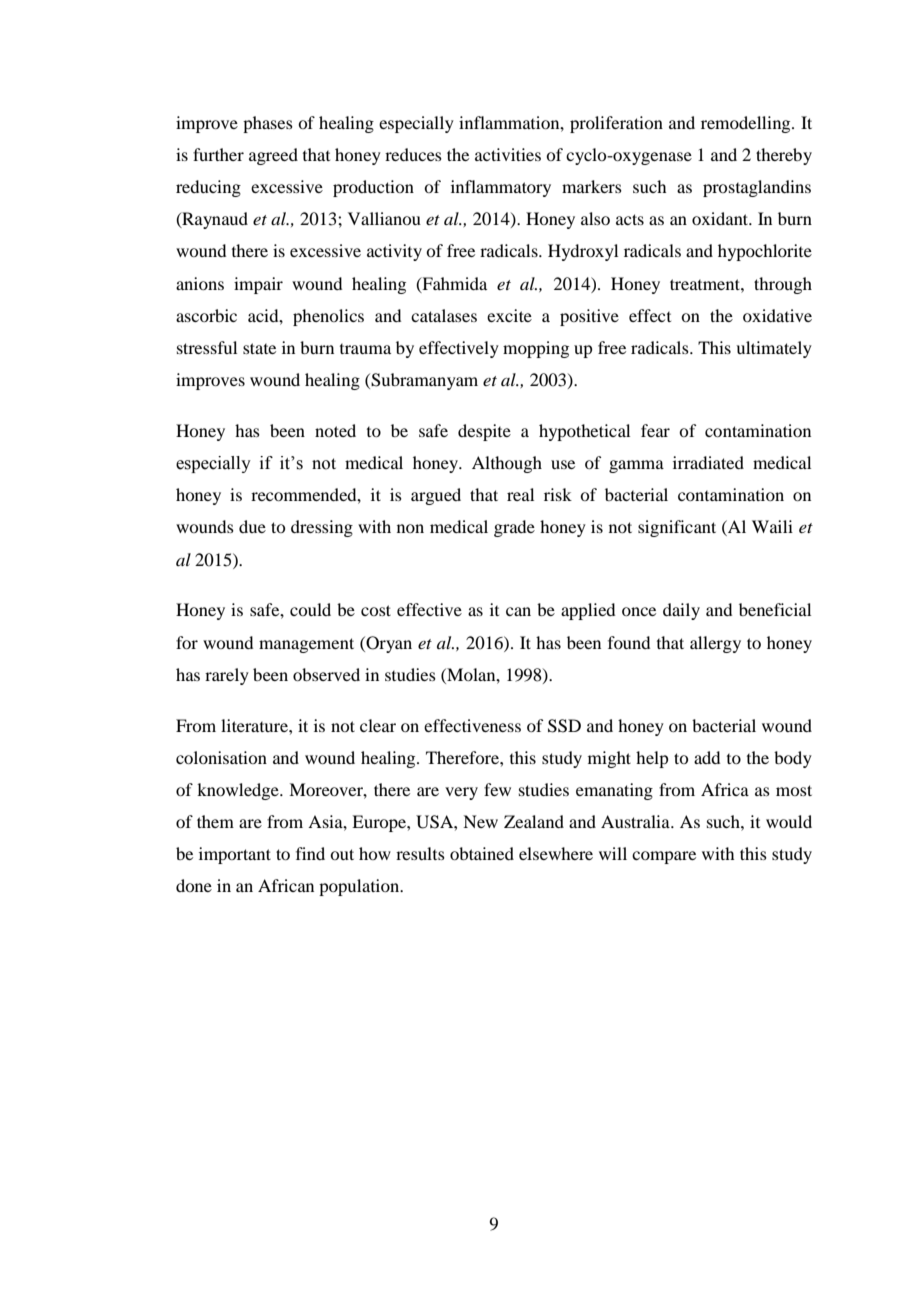 This document has width=924, height=1308. I want to click on oxidative, so click(777, 315).
